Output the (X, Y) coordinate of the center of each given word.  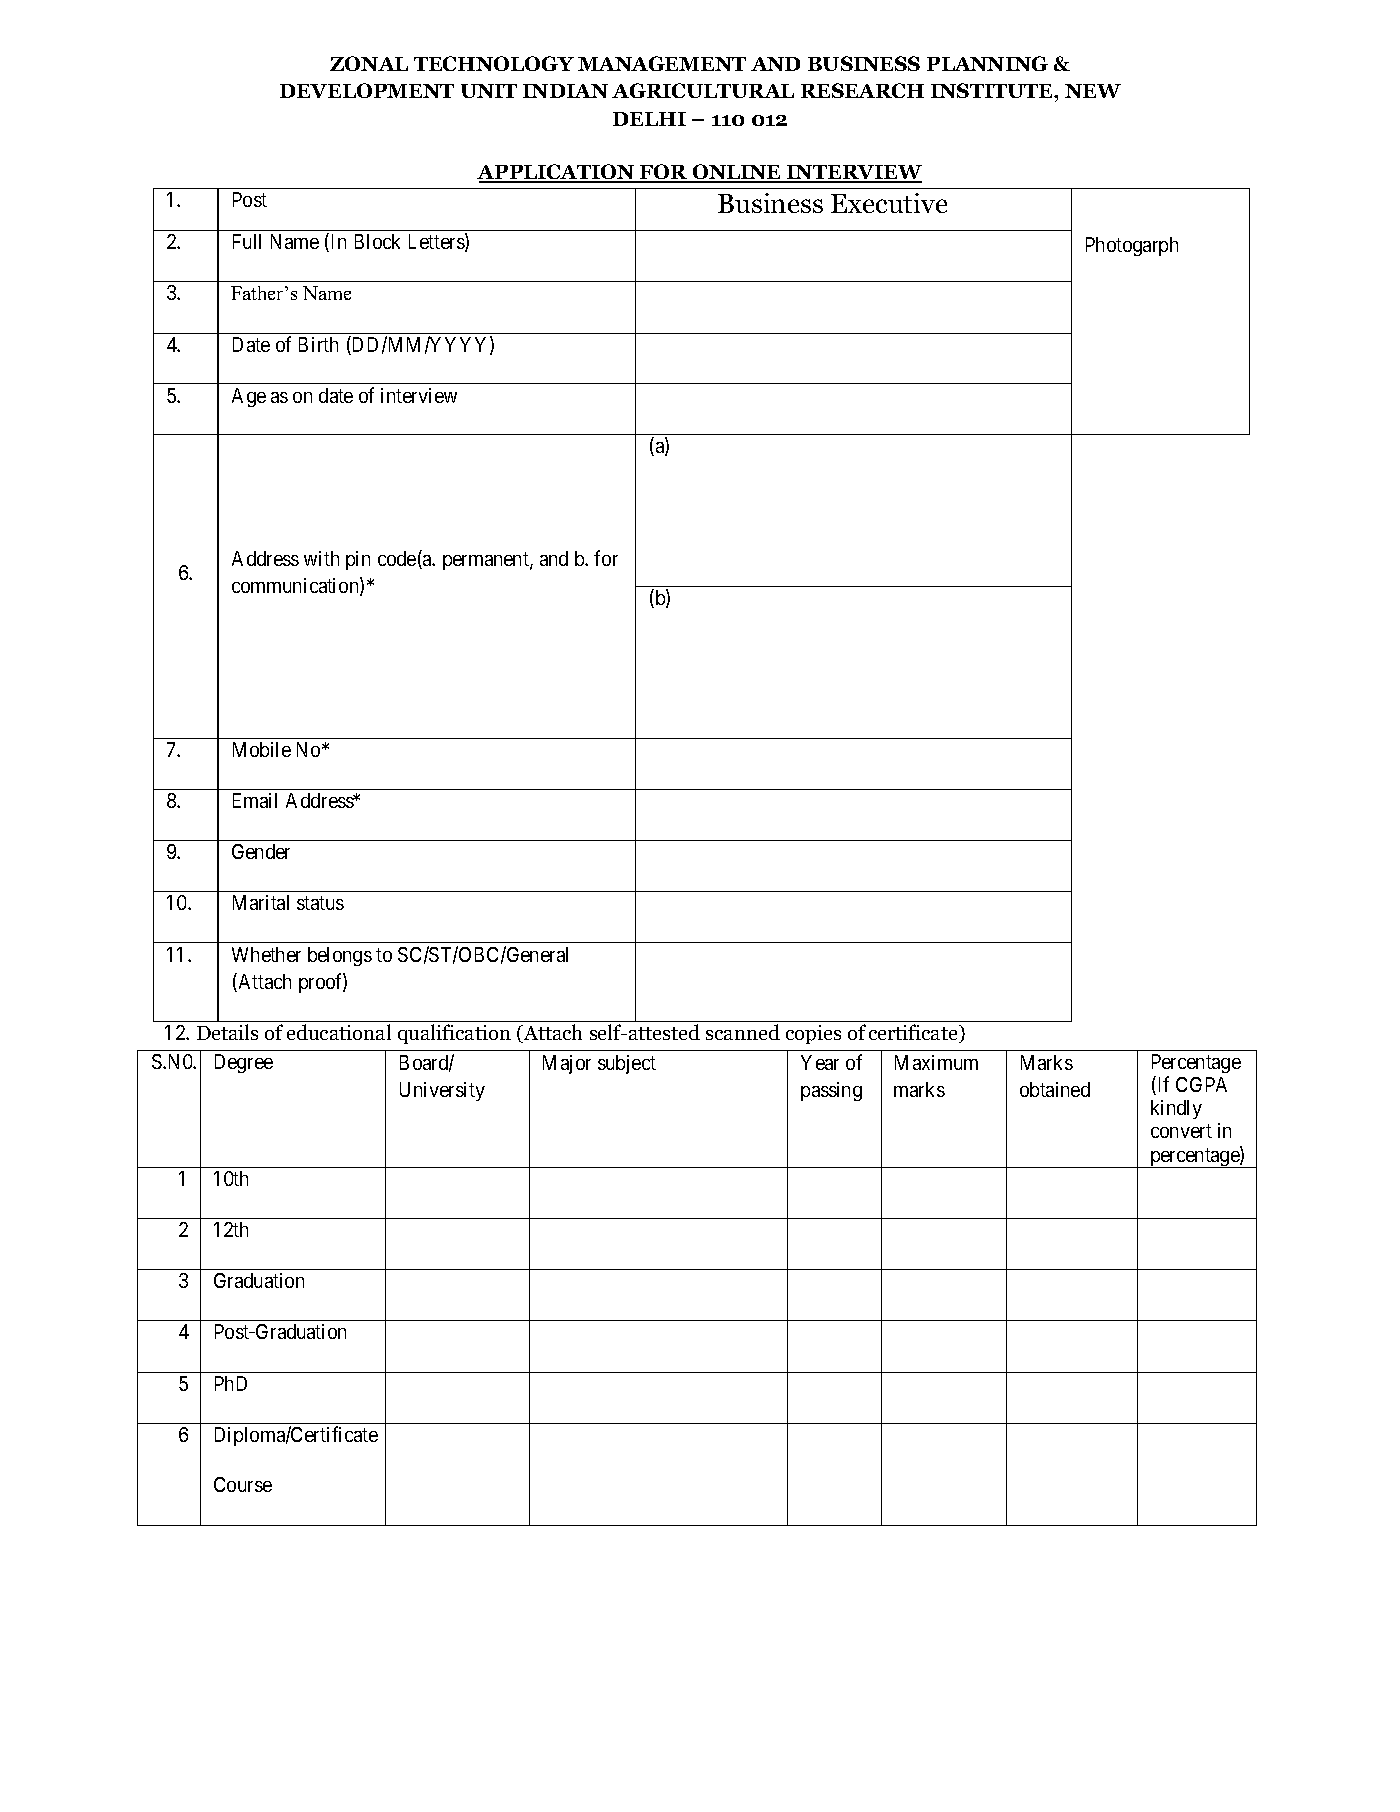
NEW (1093, 91)
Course (243, 1484)
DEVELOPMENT (367, 90)
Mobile (262, 749)
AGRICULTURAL (703, 90)
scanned (743, 1032)
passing (831, 1091)
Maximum (936, 1062)
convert (1181, 1131)
